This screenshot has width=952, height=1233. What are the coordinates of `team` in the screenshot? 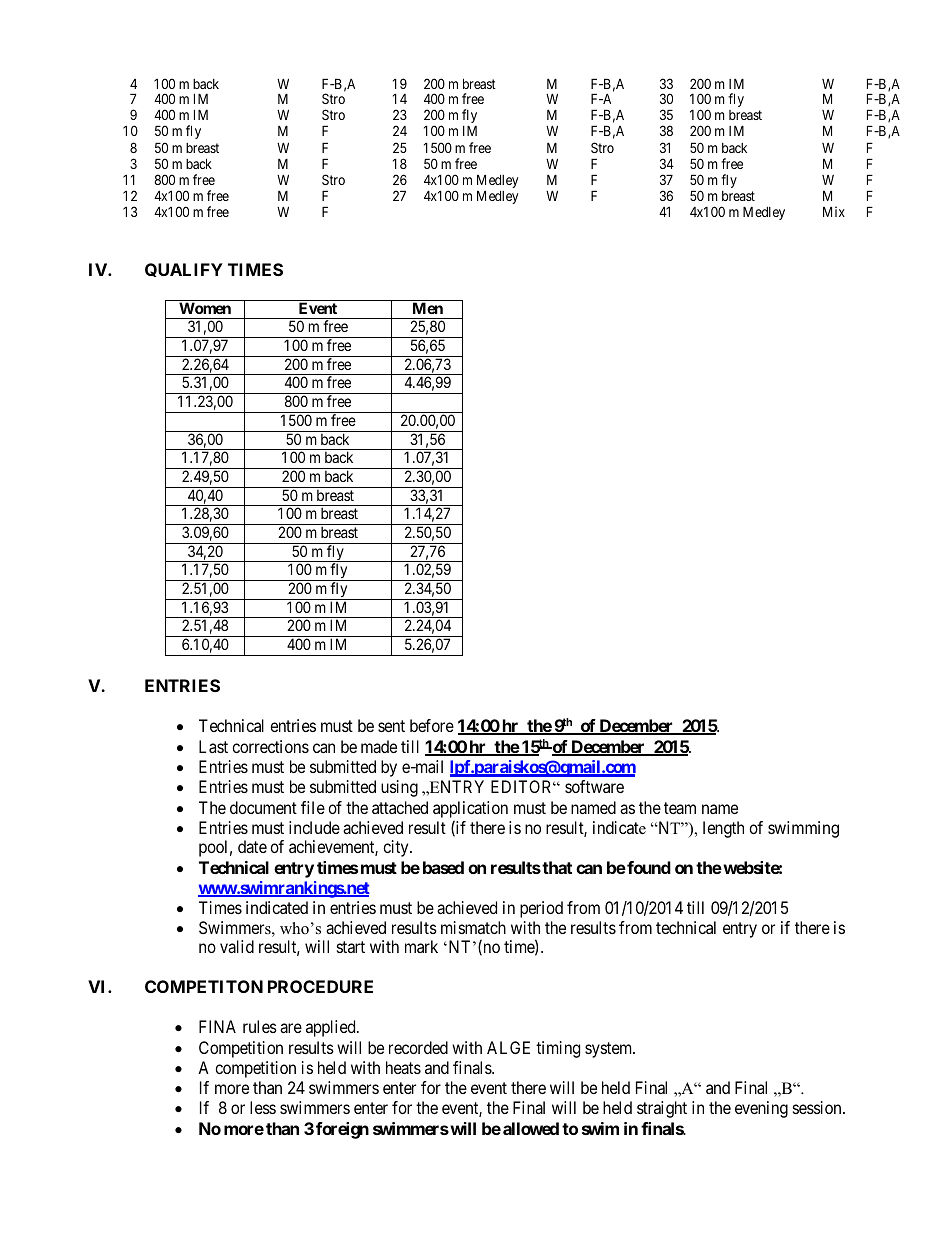 It's located at (680, 808).
